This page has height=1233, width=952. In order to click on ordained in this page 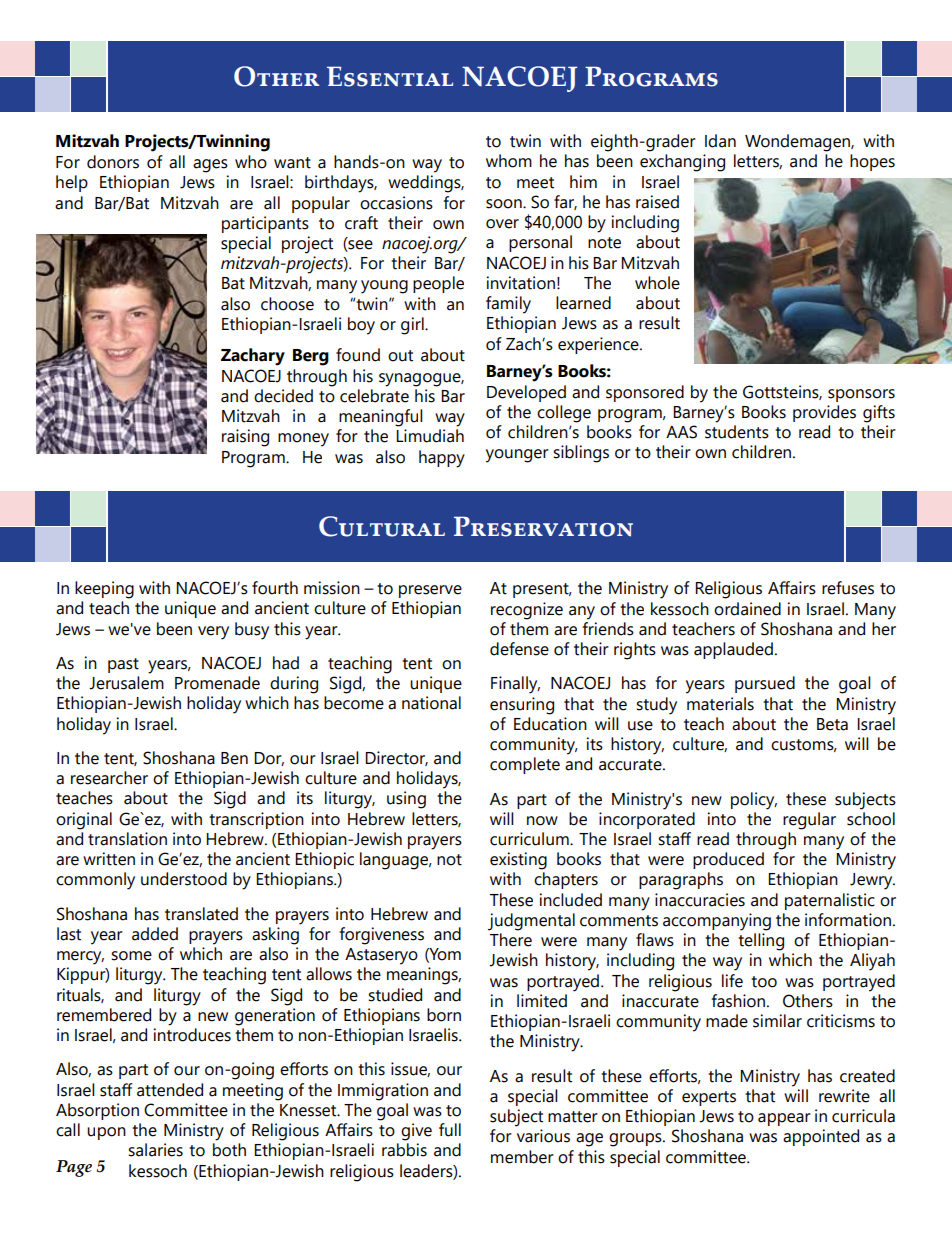, I will do `click(747, 609)`.
